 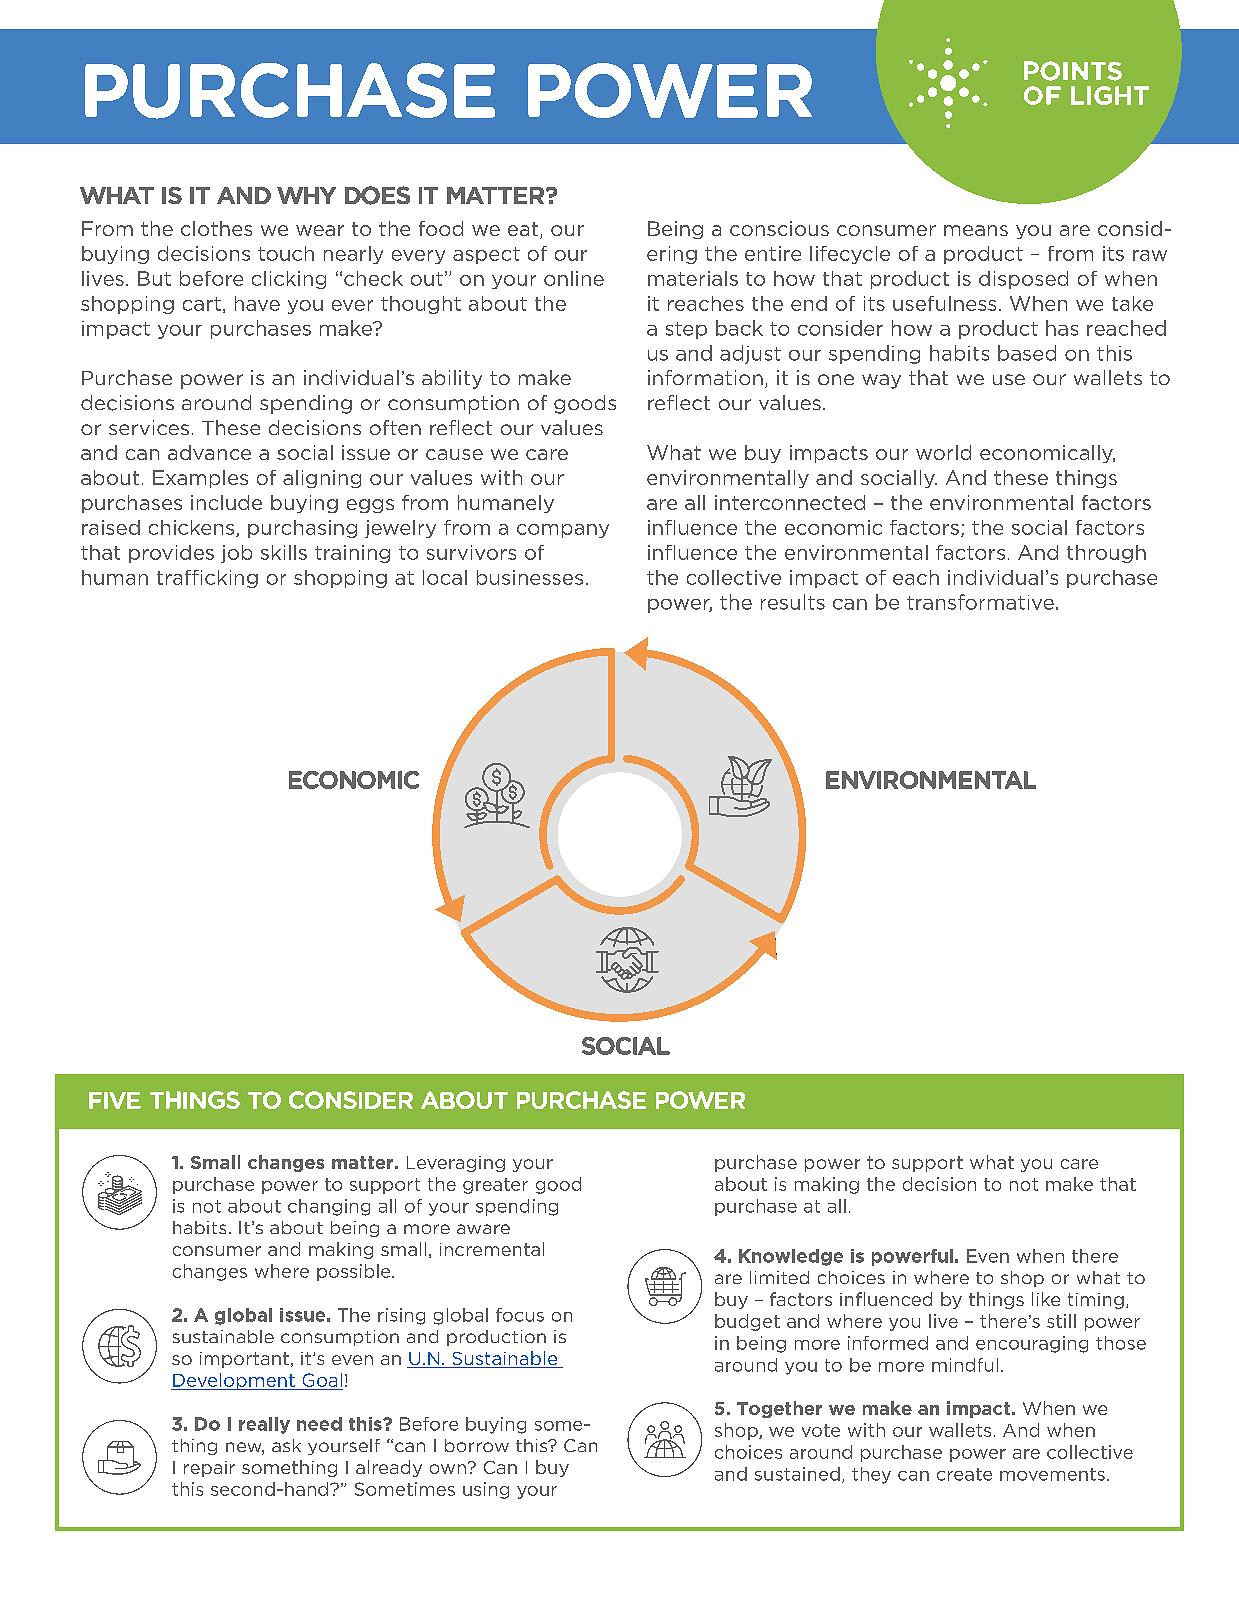 What do you see at coordinates (495, 1186) in the document?
I see `greater` at bounding box center [495, 1186].
